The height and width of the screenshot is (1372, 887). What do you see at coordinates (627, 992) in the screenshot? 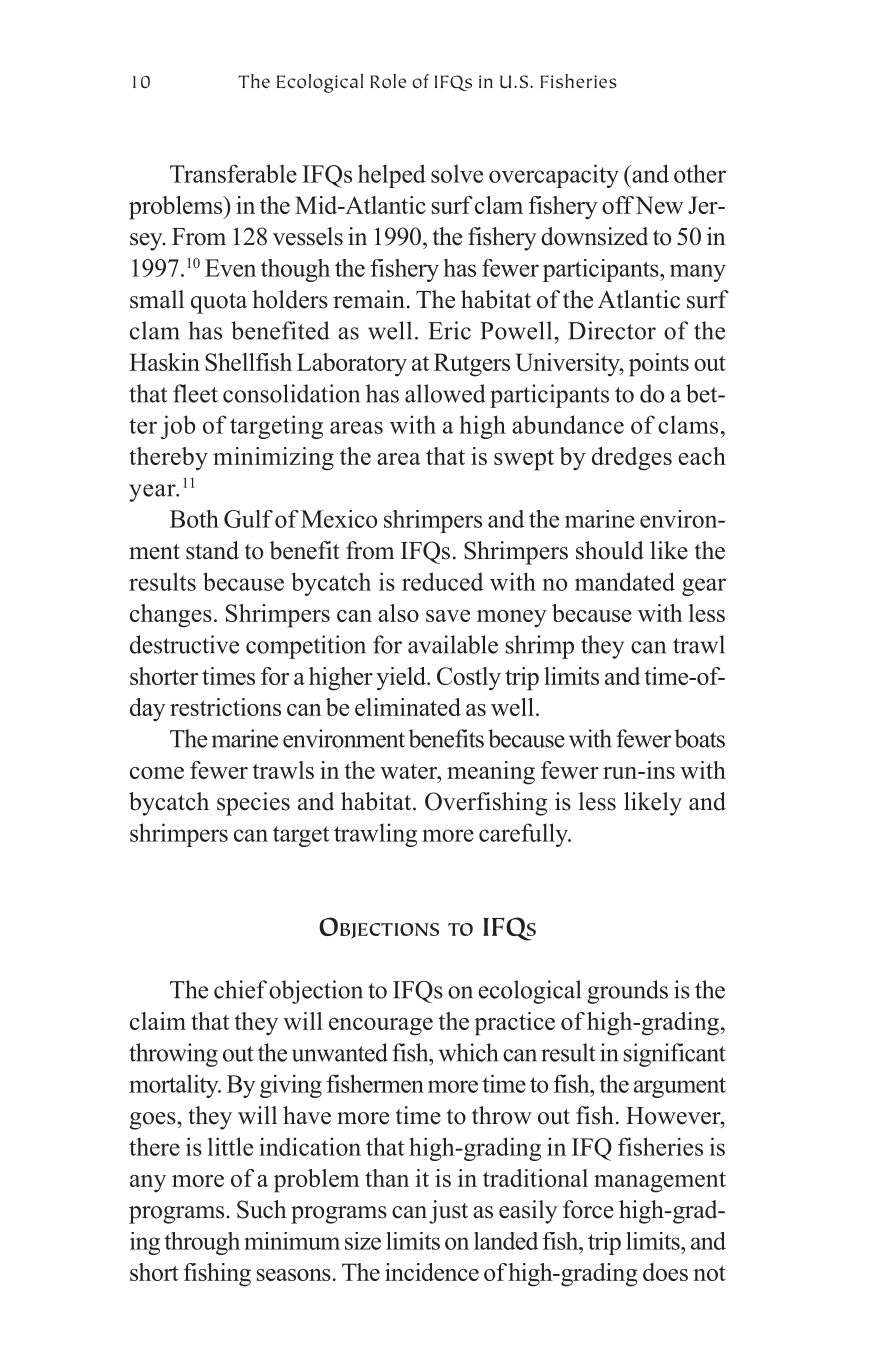
I see `grounds` at bounding box center [627, 992].
